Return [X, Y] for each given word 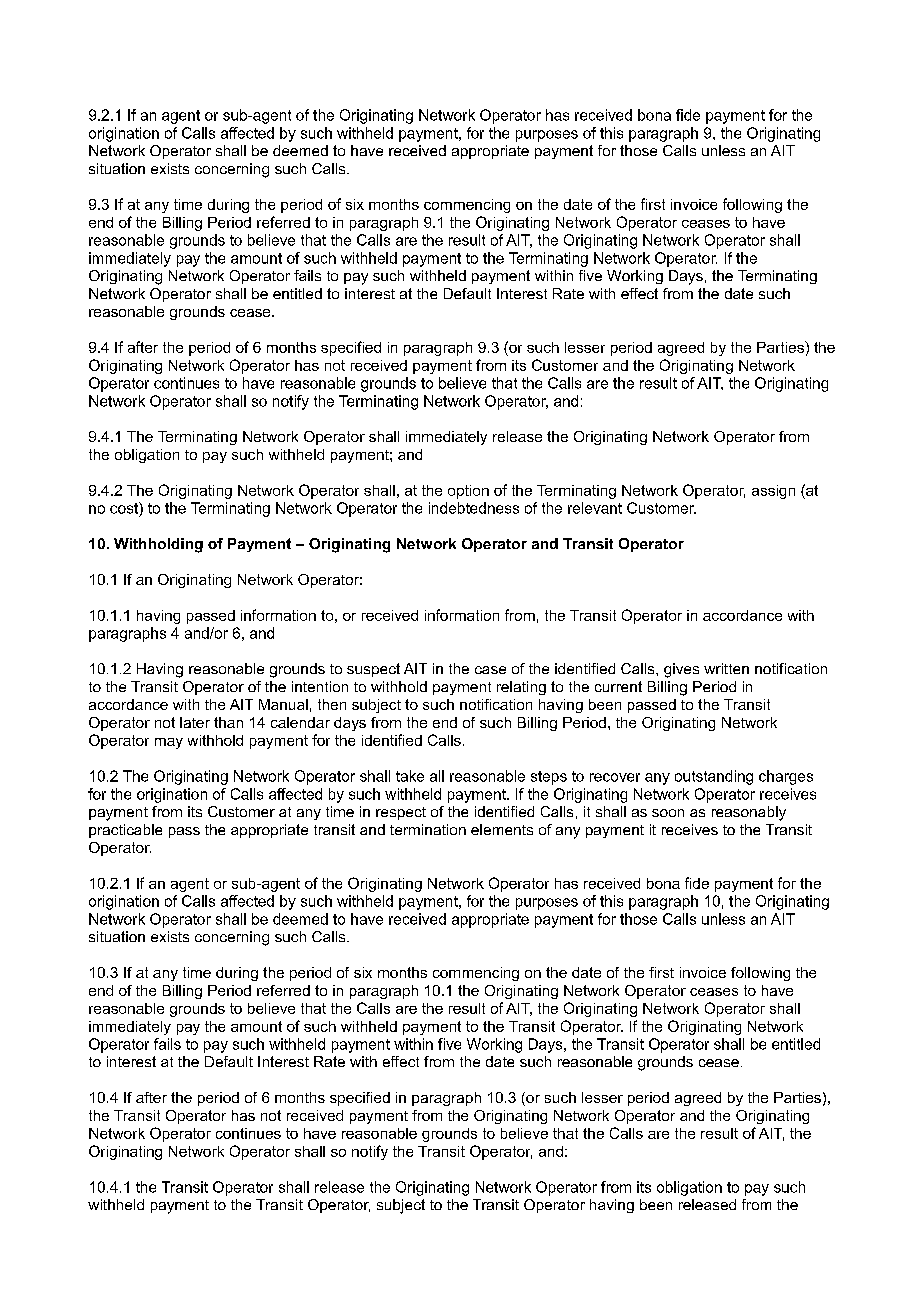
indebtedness [474, 508]
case [490, 670]
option [468, 492]
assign [773, 492]
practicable [125, 831]
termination [428, 829]
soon [668, 813]
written [726, 668]
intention [320, 686]
